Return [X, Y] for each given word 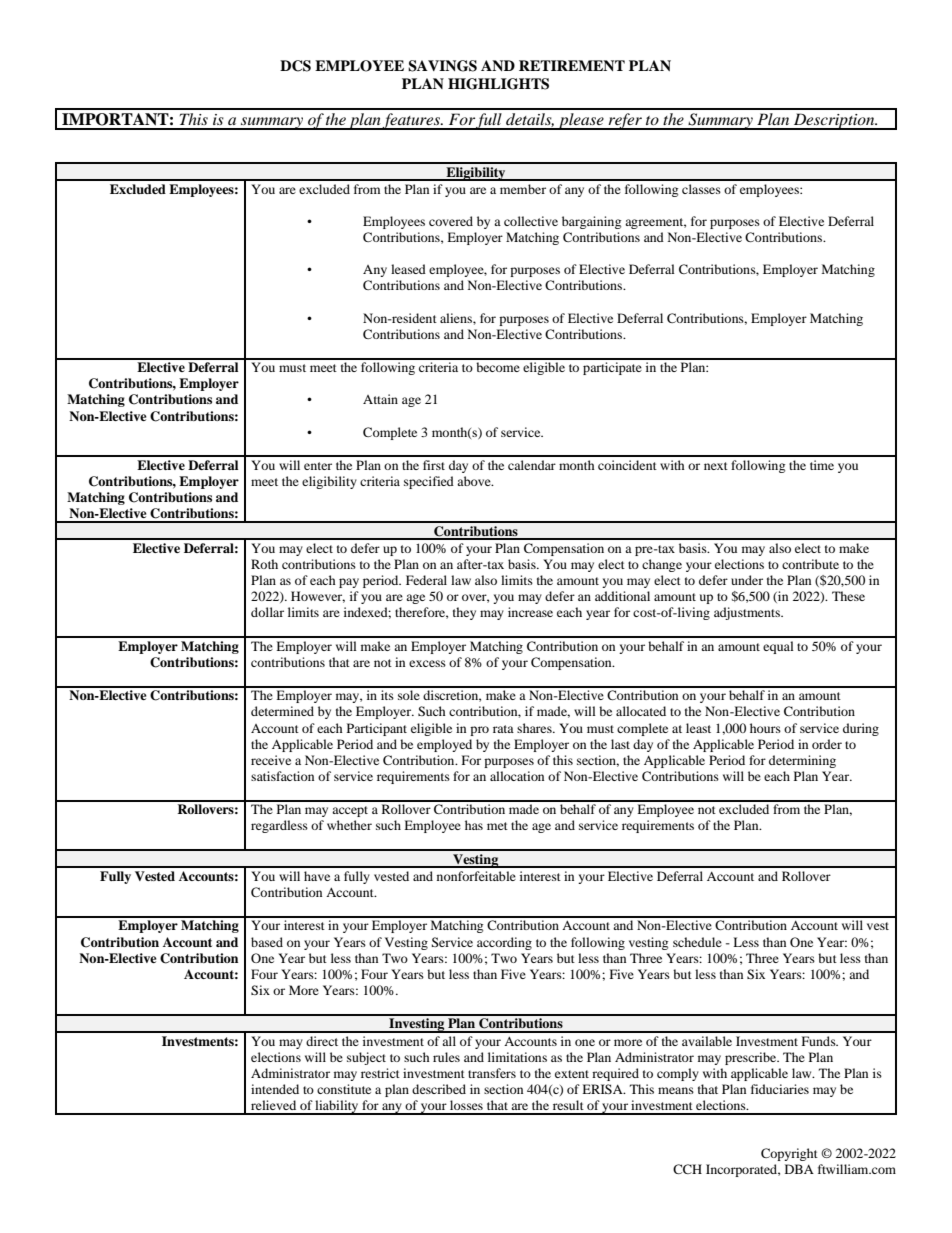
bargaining [591, 222]
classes [701, 189]
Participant [377, 729]
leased [408, 269]
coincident [627, 465]
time [822, 465]
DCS [295, 66]
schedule [697, 942]
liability [337, 1107]
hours [765, 728]
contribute [810, 564]
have [317, 876]
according [504, 943]
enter [318, 466]
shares [535, 728]
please [581, 121]
